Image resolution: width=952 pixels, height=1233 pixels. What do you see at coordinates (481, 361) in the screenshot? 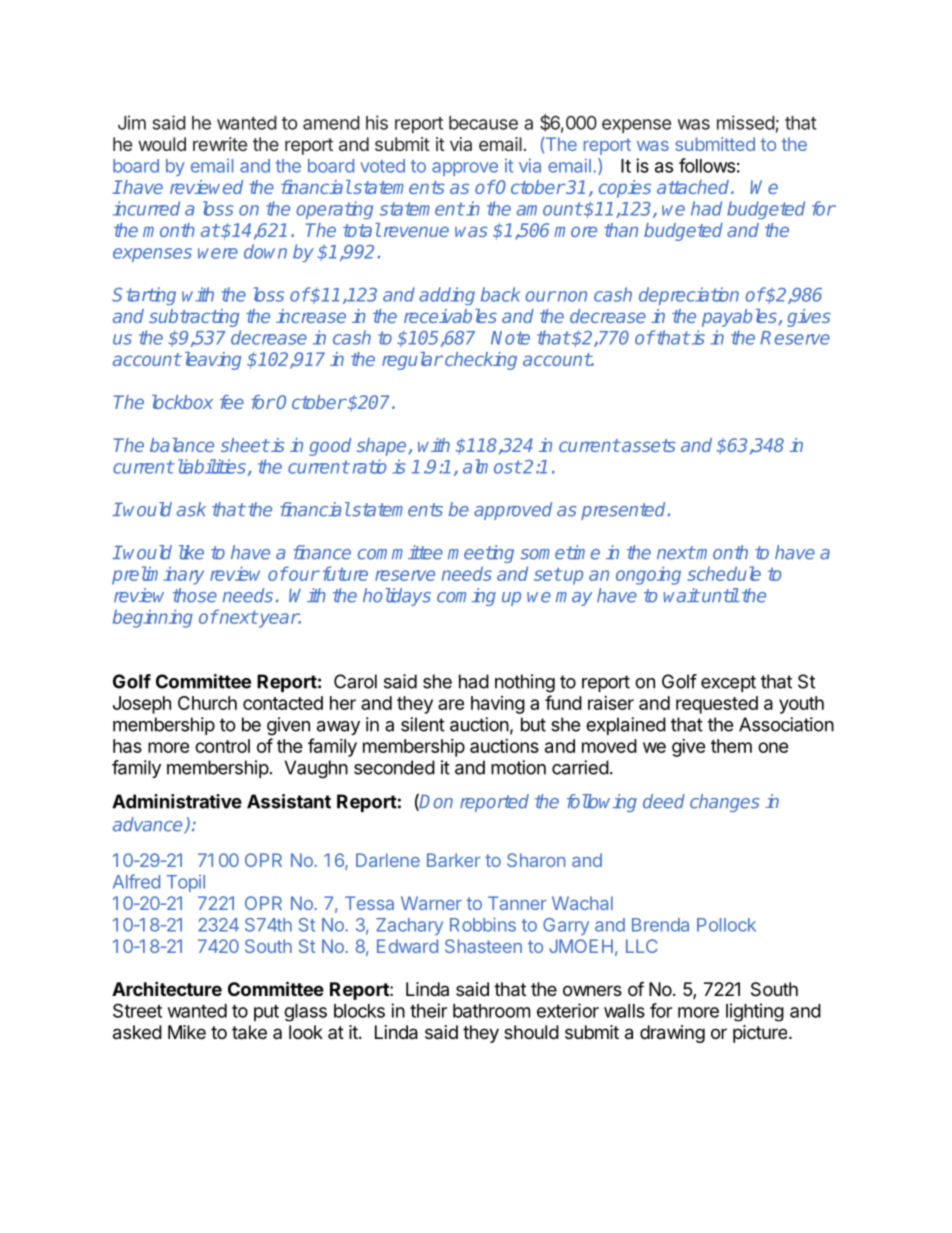
I see `checking` at bounding box center [481, 361].
